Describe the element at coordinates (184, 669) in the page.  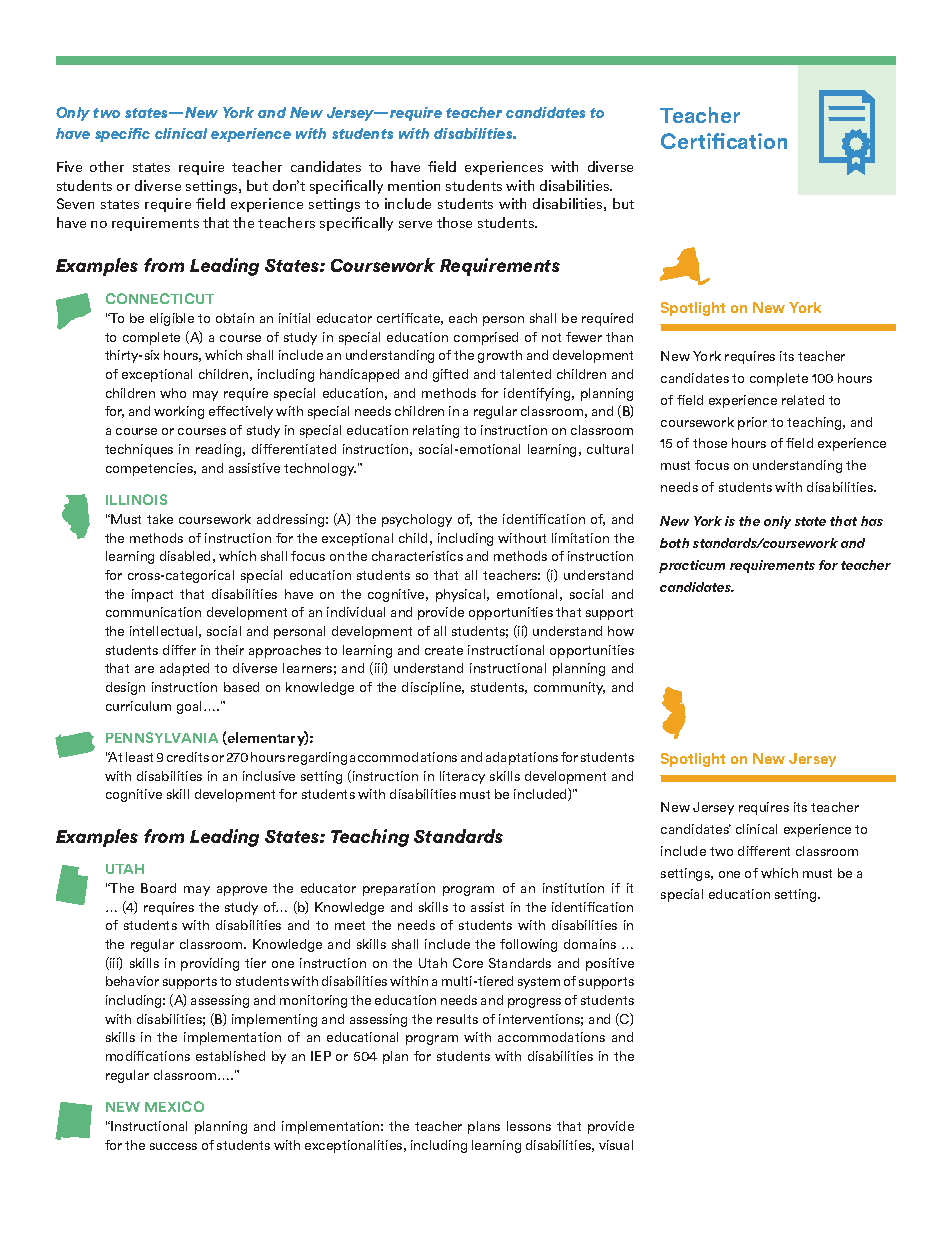
I see `adapted` at that location.
